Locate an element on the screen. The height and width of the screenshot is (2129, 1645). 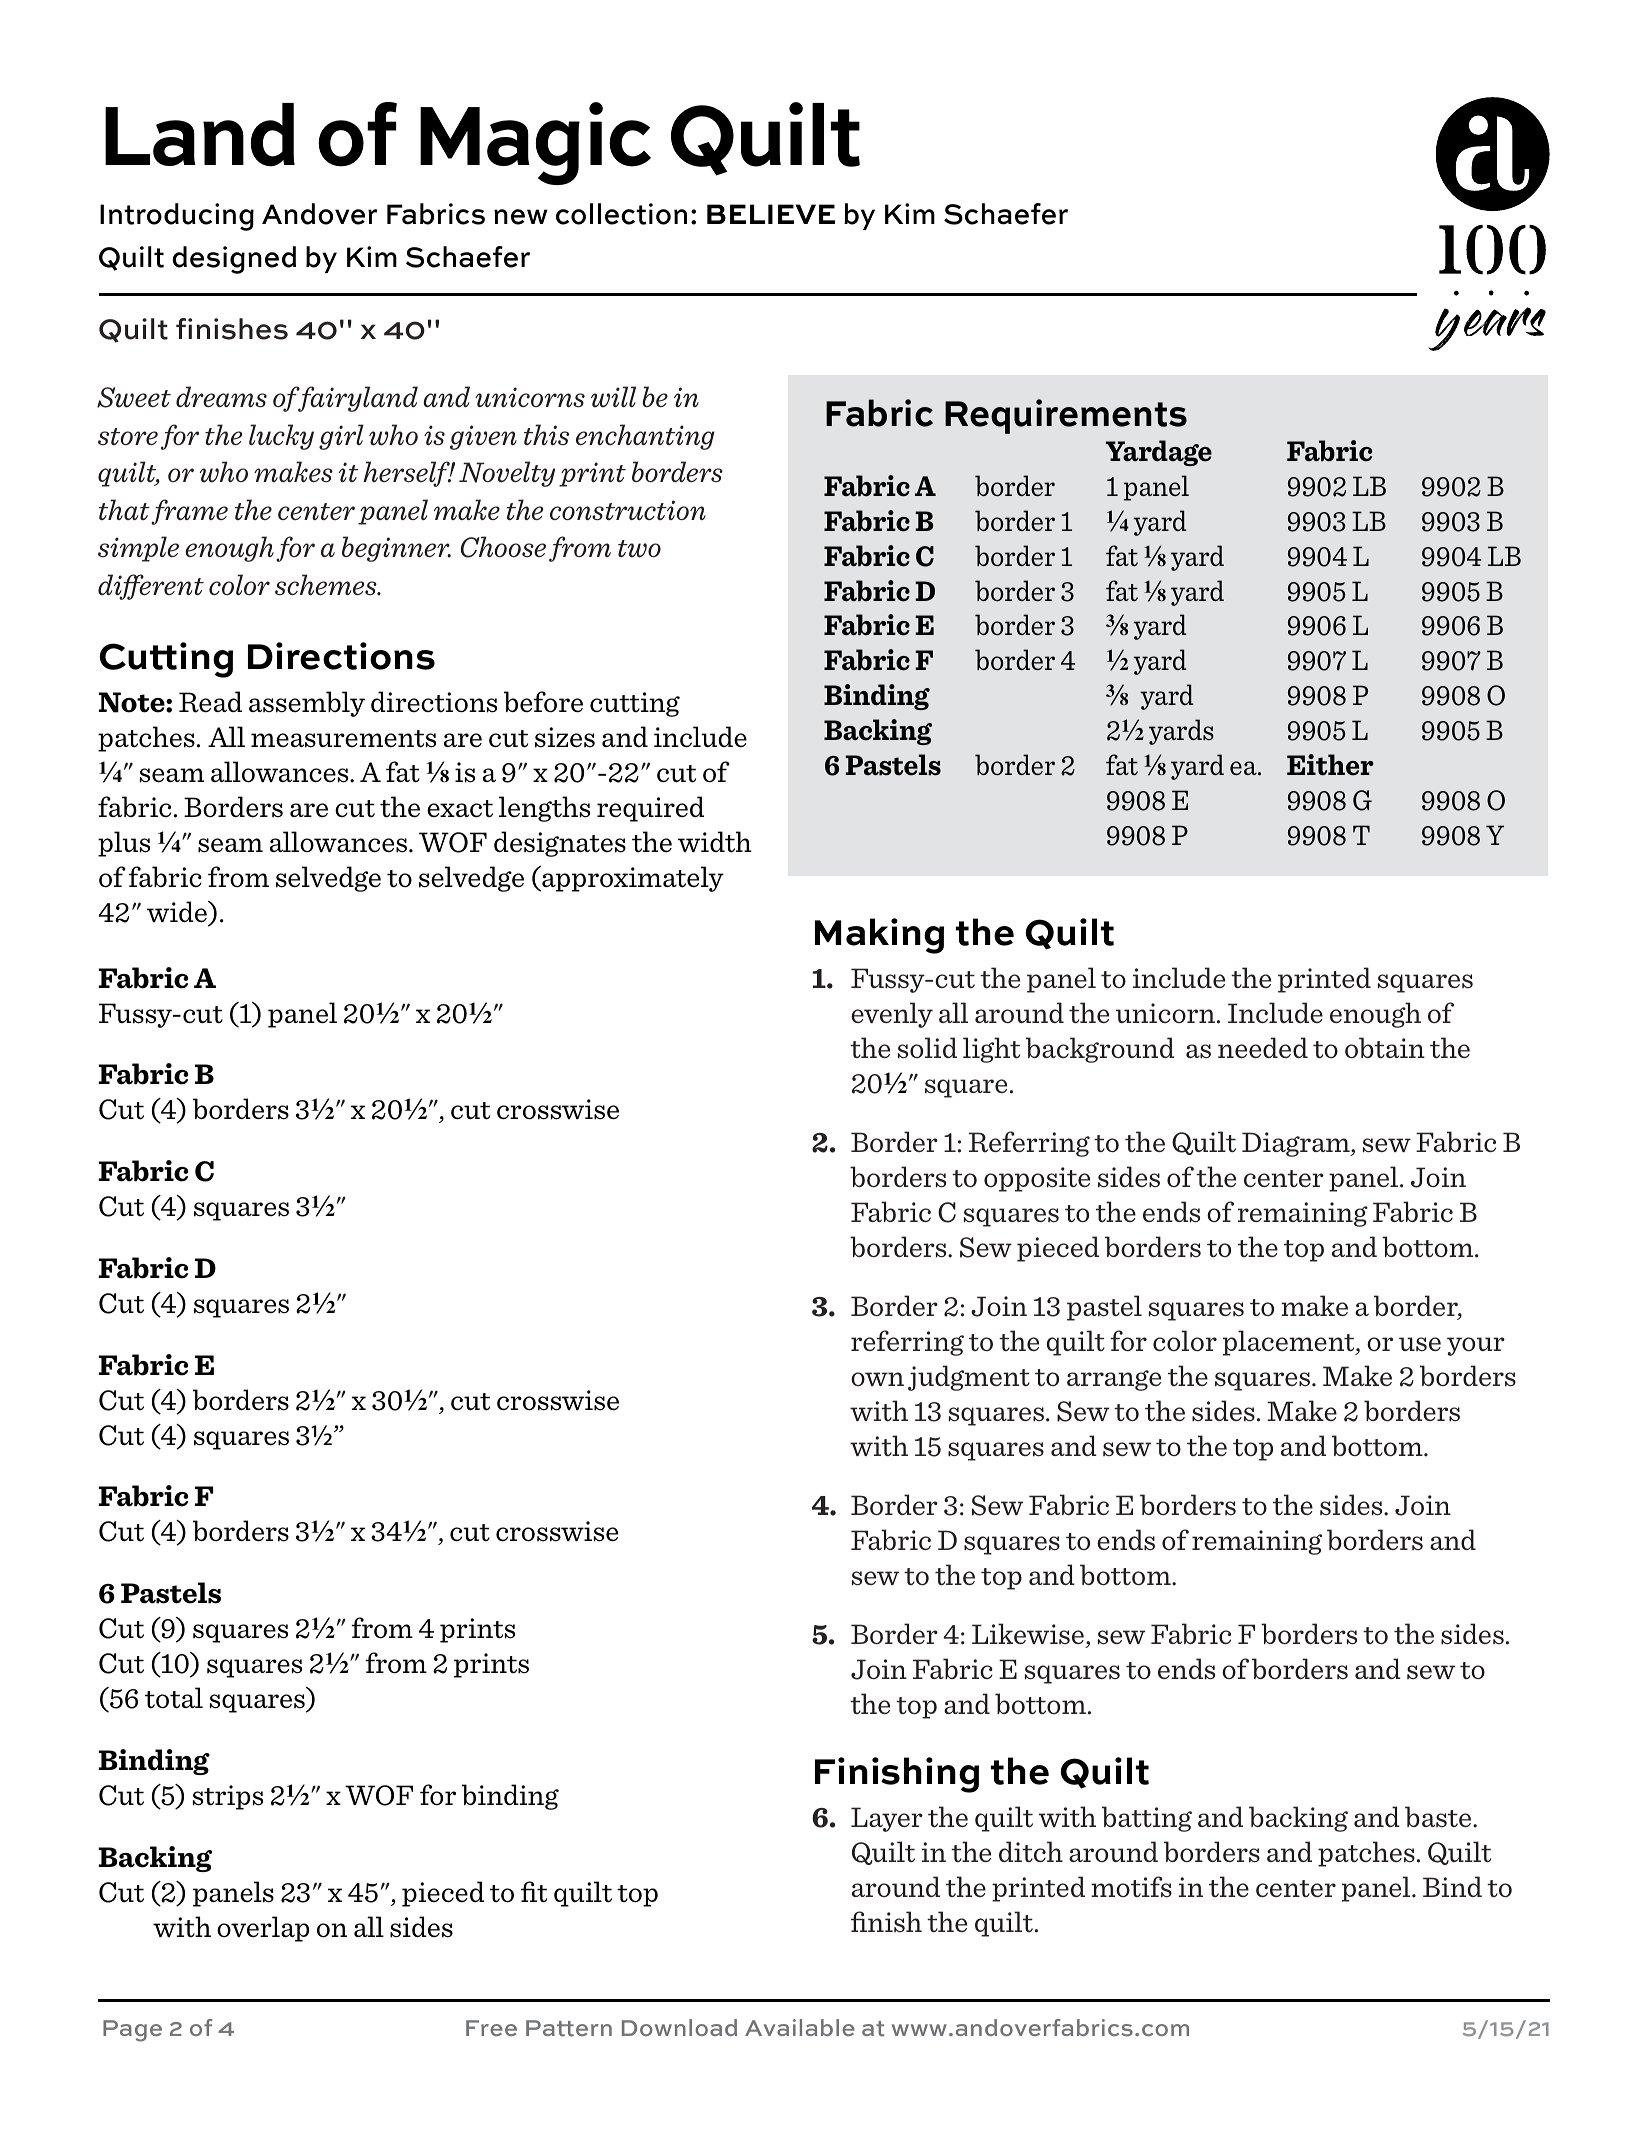
two is located at coordinates (639, 549).
